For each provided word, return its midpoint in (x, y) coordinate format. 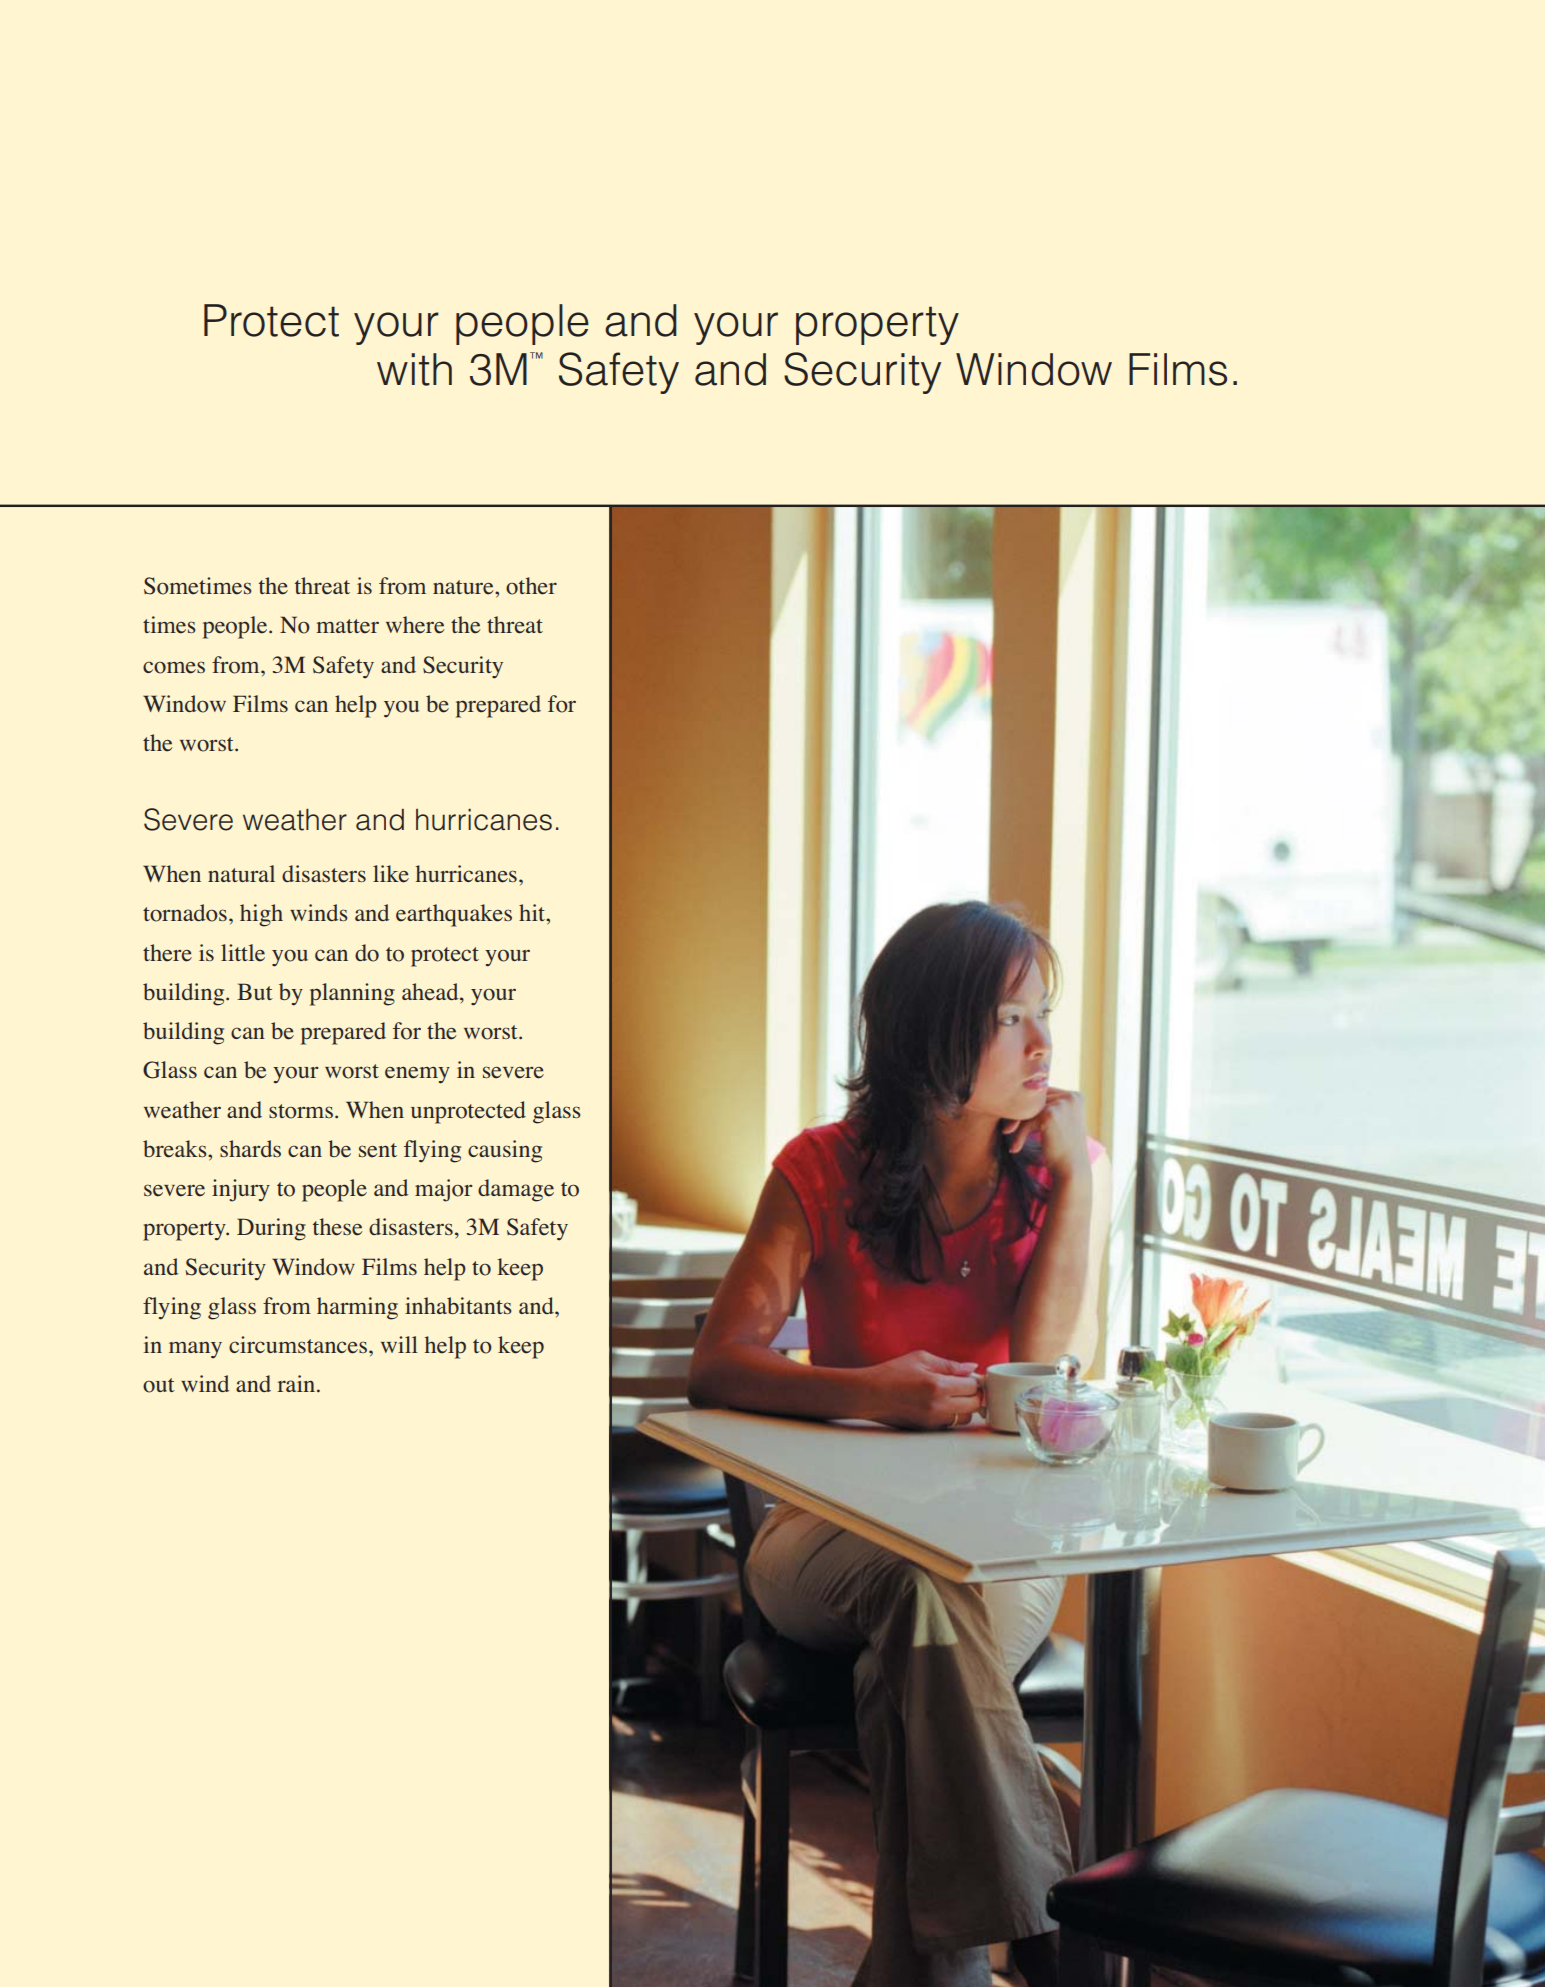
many (195, 1350)
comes (174, 667)
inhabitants (458, 1305)
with (414, 369)
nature (464, 587)
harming (357, 1308)
